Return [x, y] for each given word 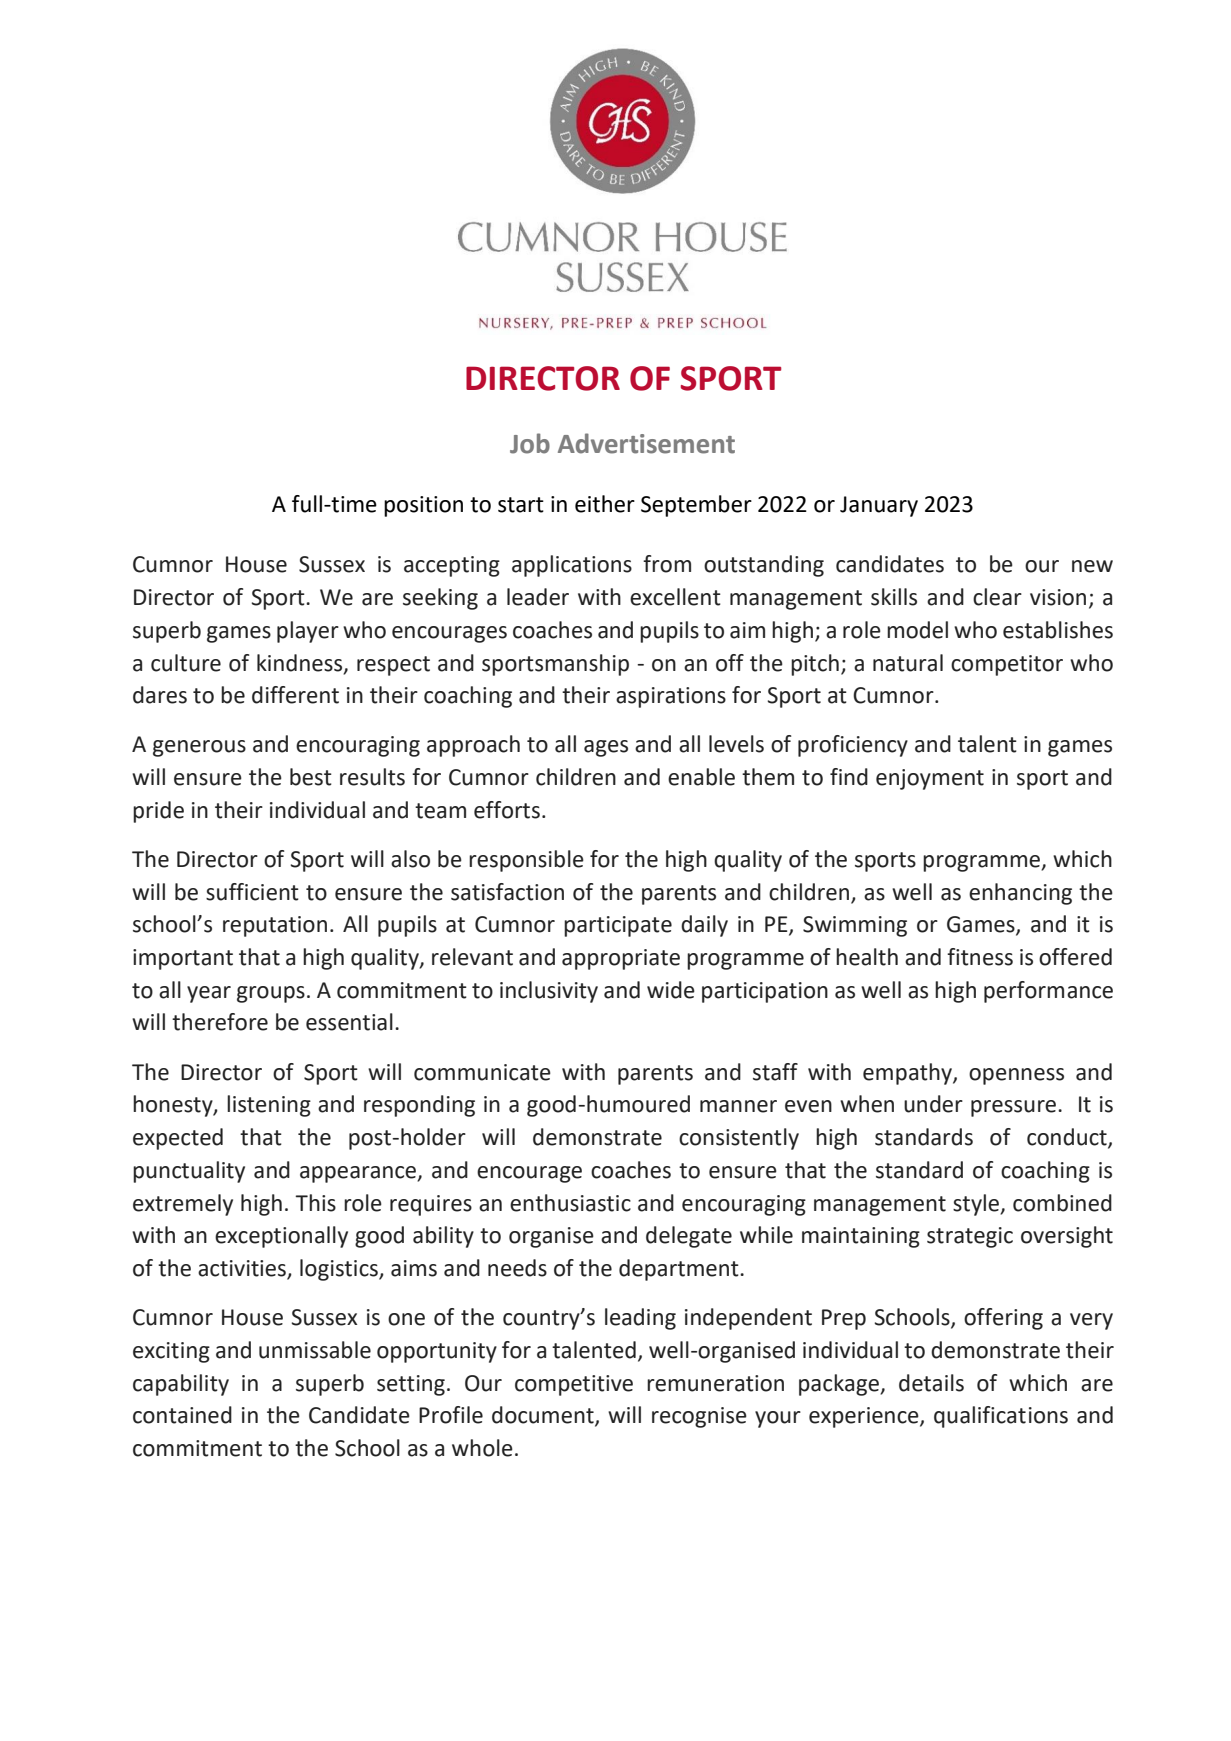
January [879, 506]
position [423, 506]
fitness [980, 957]
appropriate [621, 959]
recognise [699, 1417]
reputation [275, 926]
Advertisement [646, 443]
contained [182, 1415]
